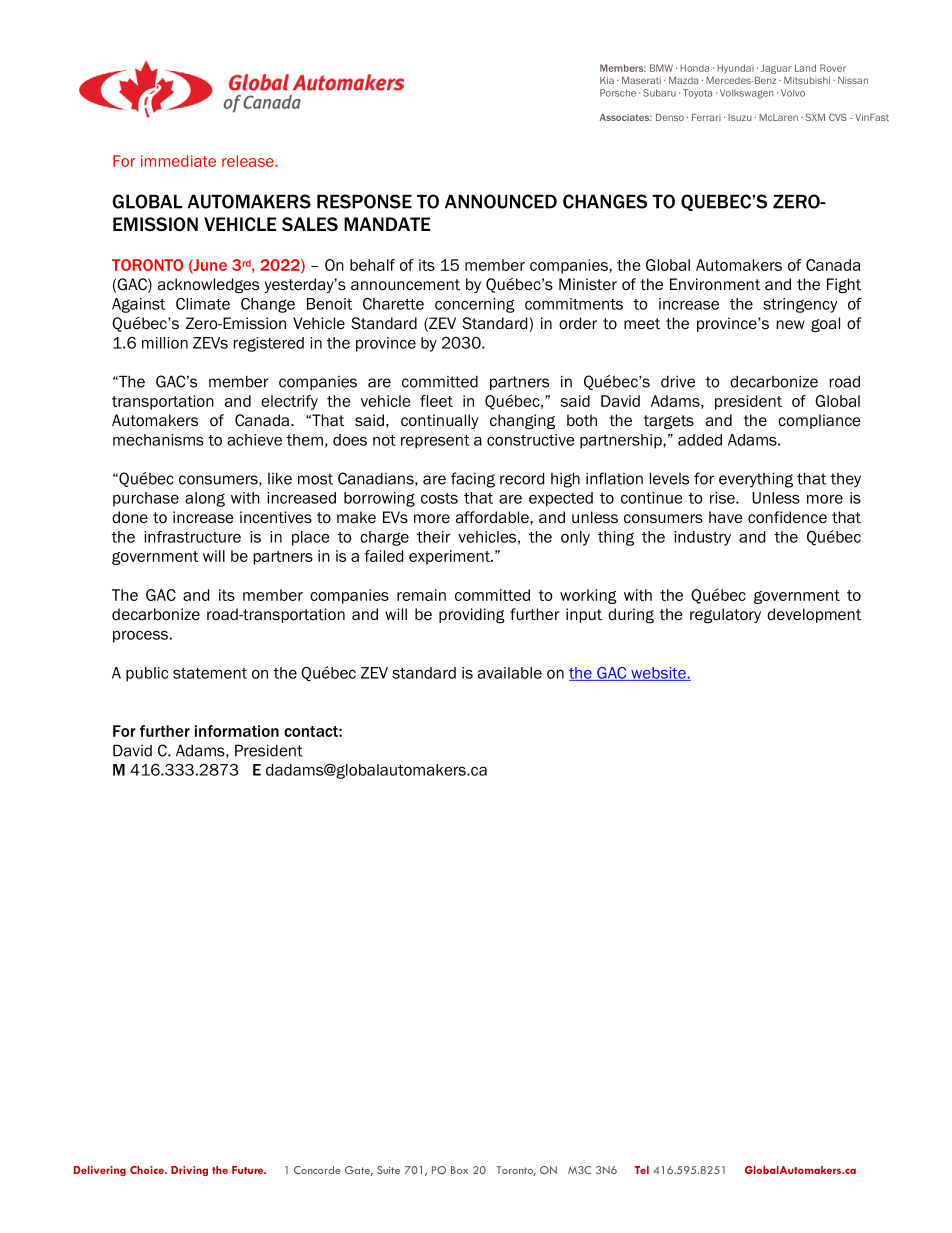 This screenshot has height=1233, width=952. I want to click on fleet, so click(436, 401).
